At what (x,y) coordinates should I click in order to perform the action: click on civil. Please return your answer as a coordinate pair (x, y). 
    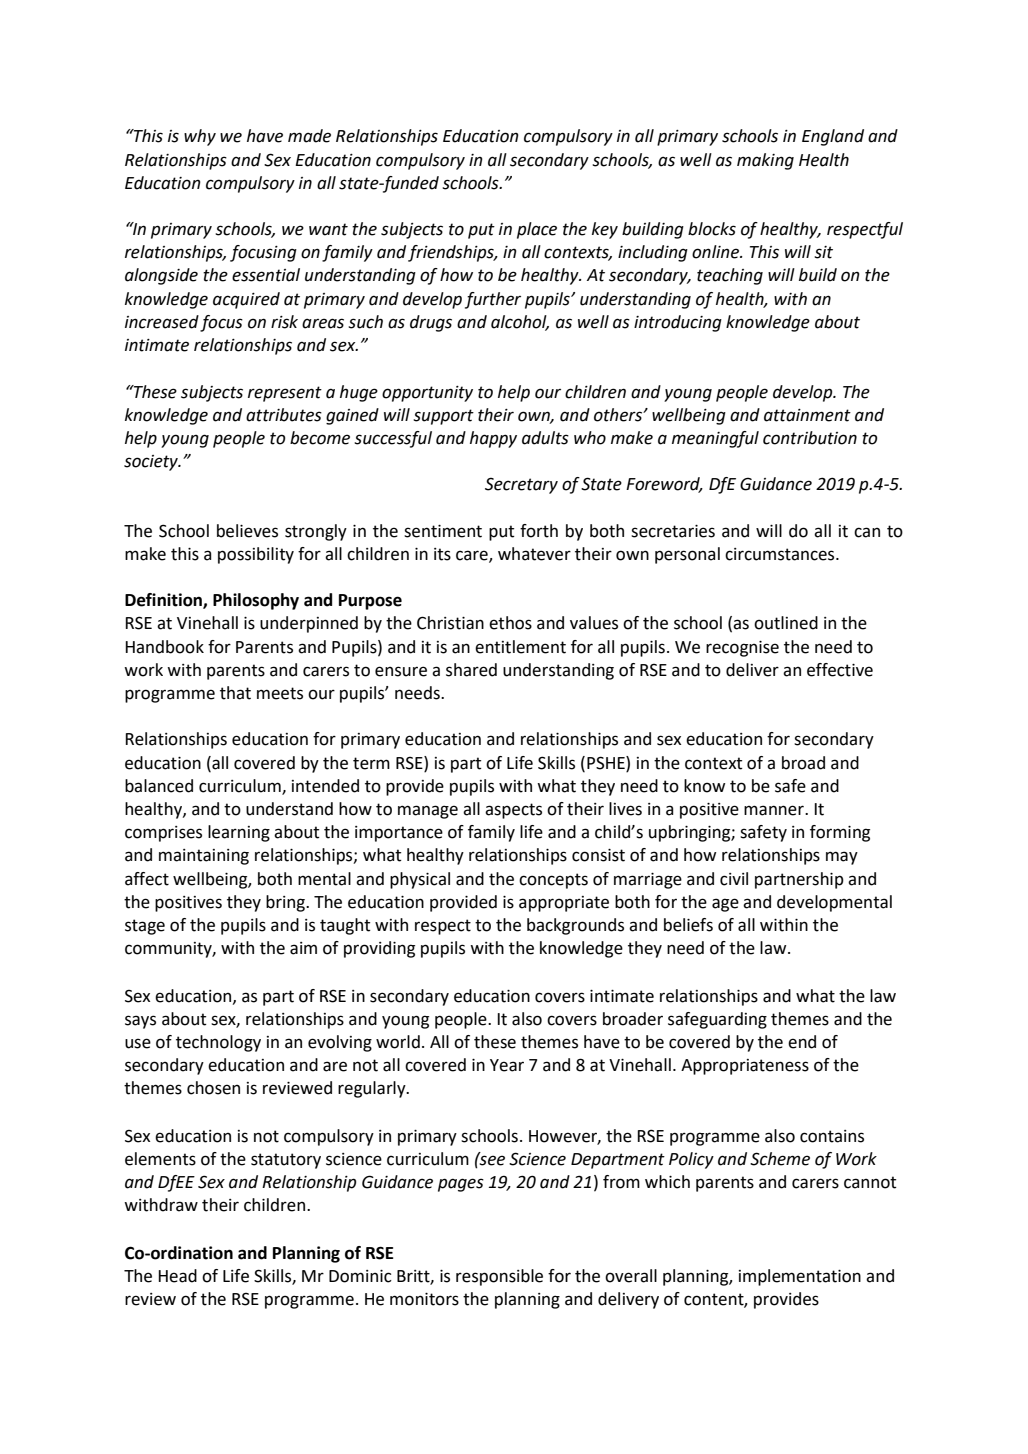
    Looking at the image, I should click on (734, 879).
